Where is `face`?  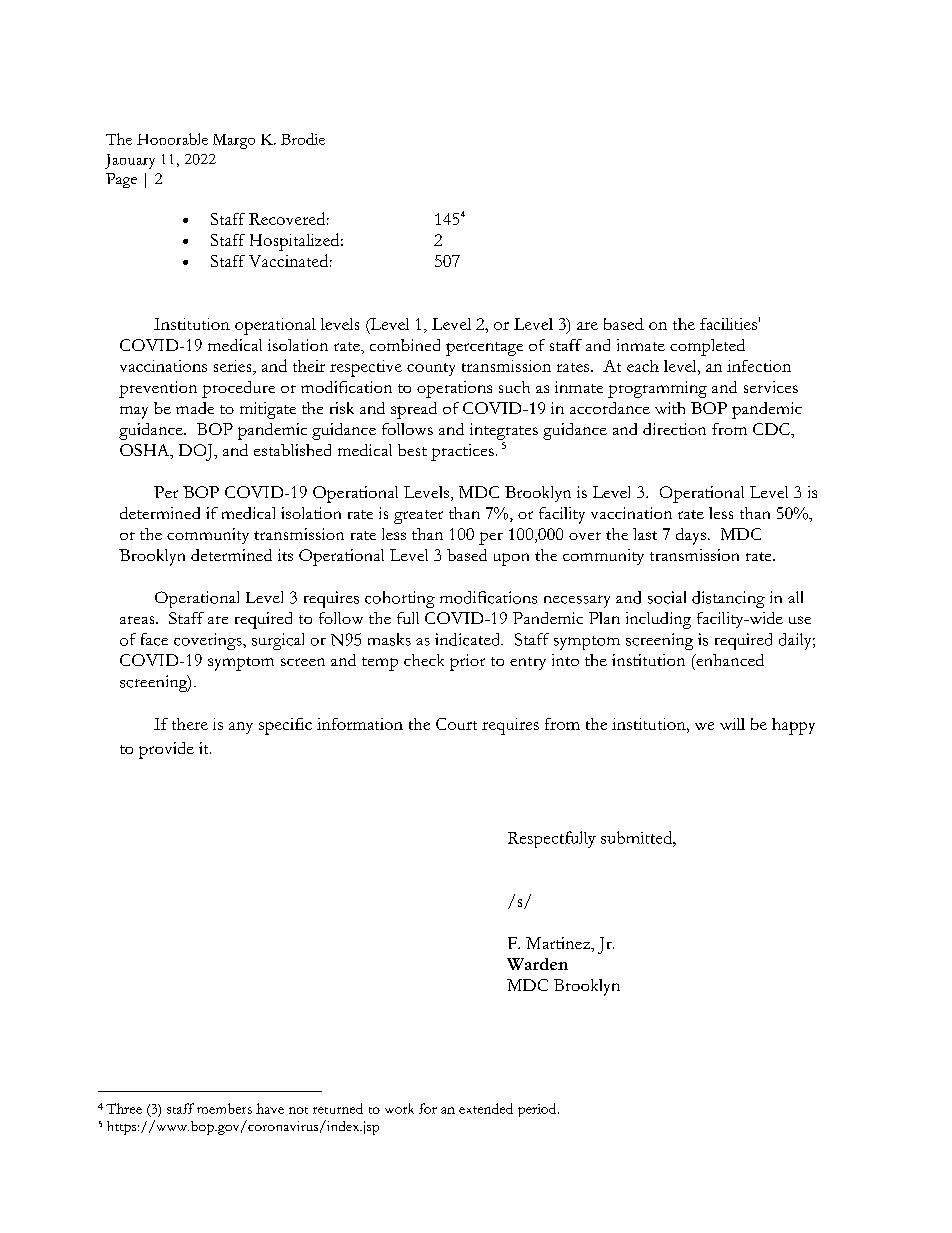
face is located at coordinates (154, 639).
